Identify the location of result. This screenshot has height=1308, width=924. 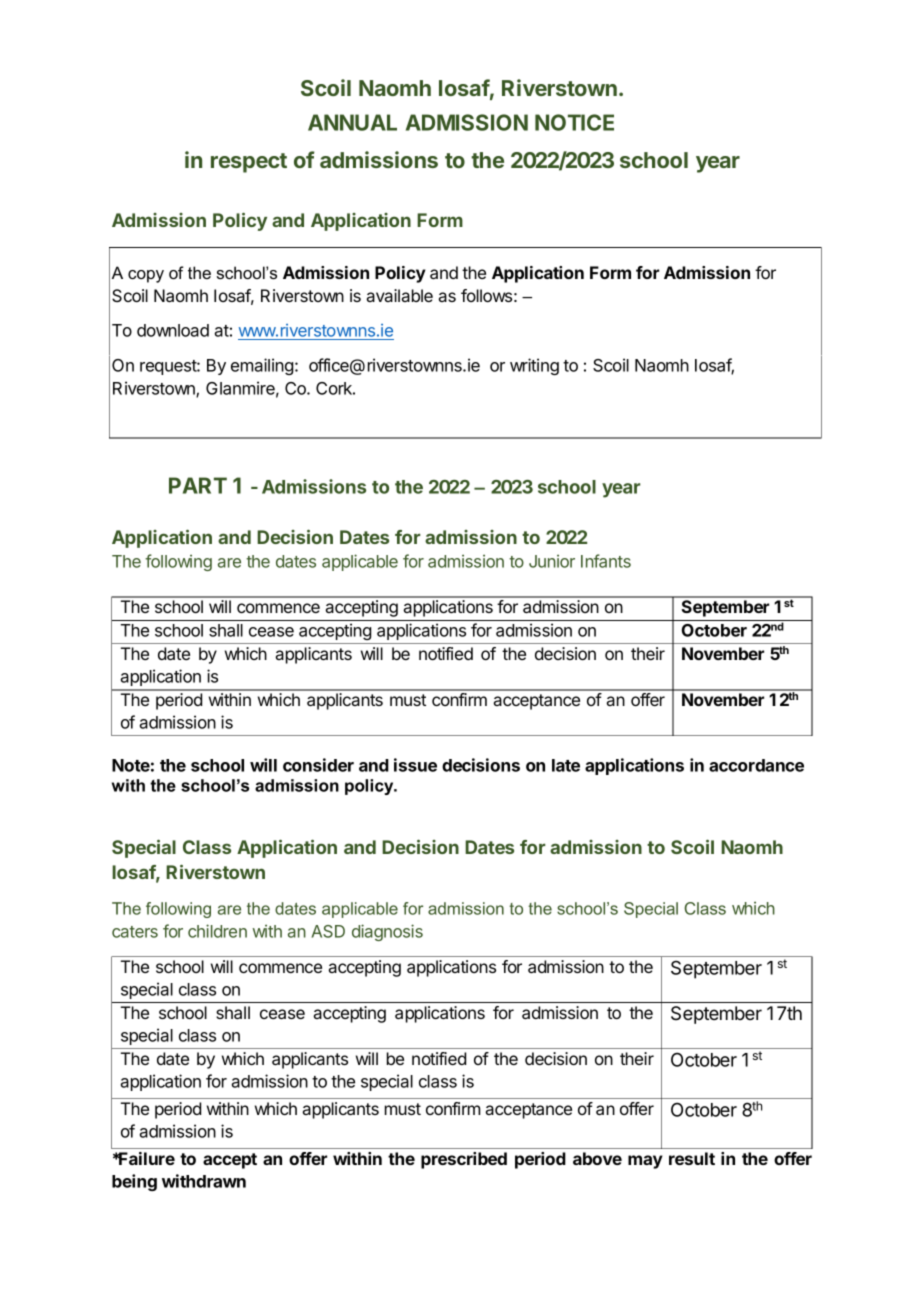
(692, 1158).
